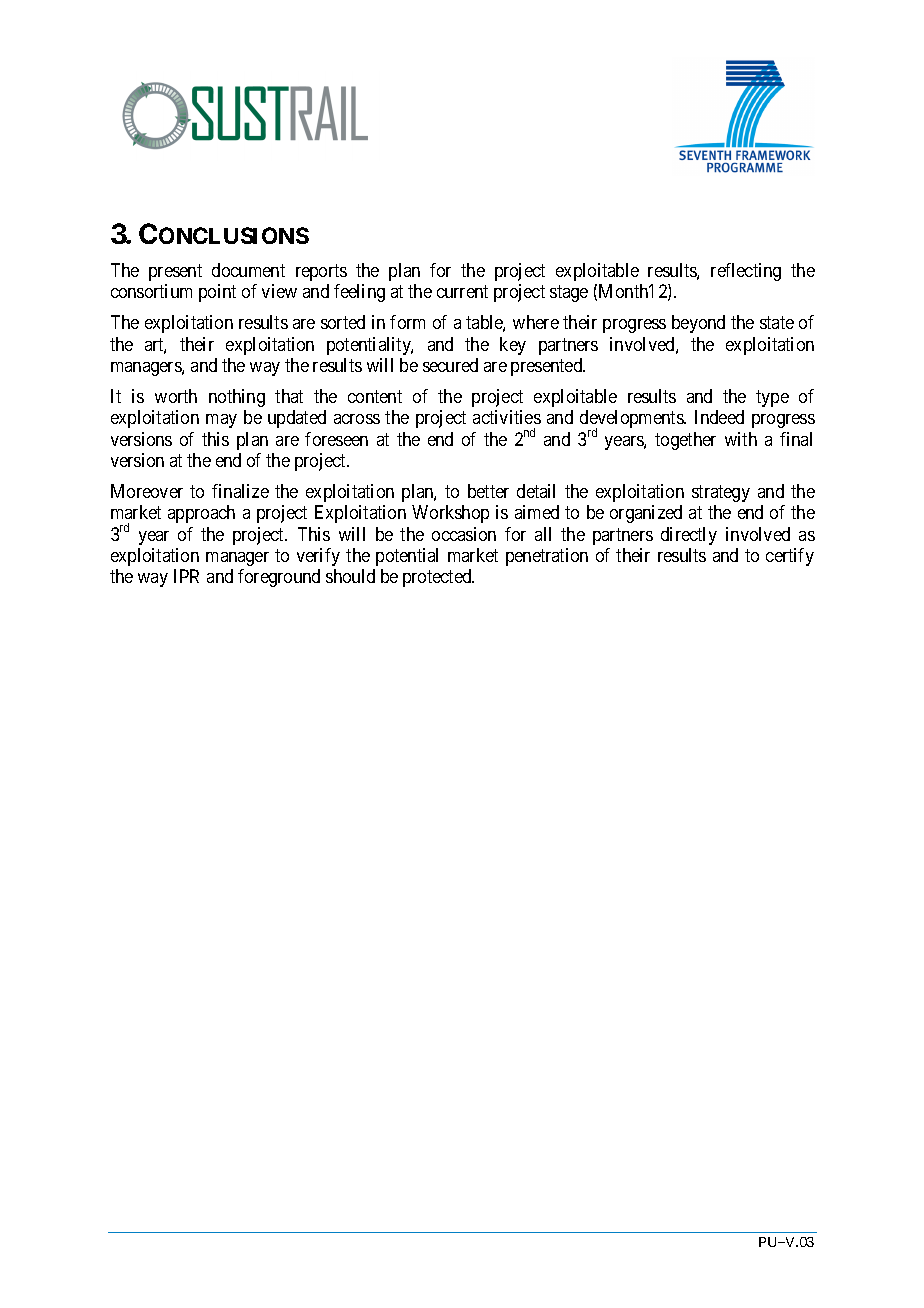 This page has height=1308, width=924. What do you see at coordinates (438, 578) in the page?
I see `protected` at bounding box center [438, 578].
